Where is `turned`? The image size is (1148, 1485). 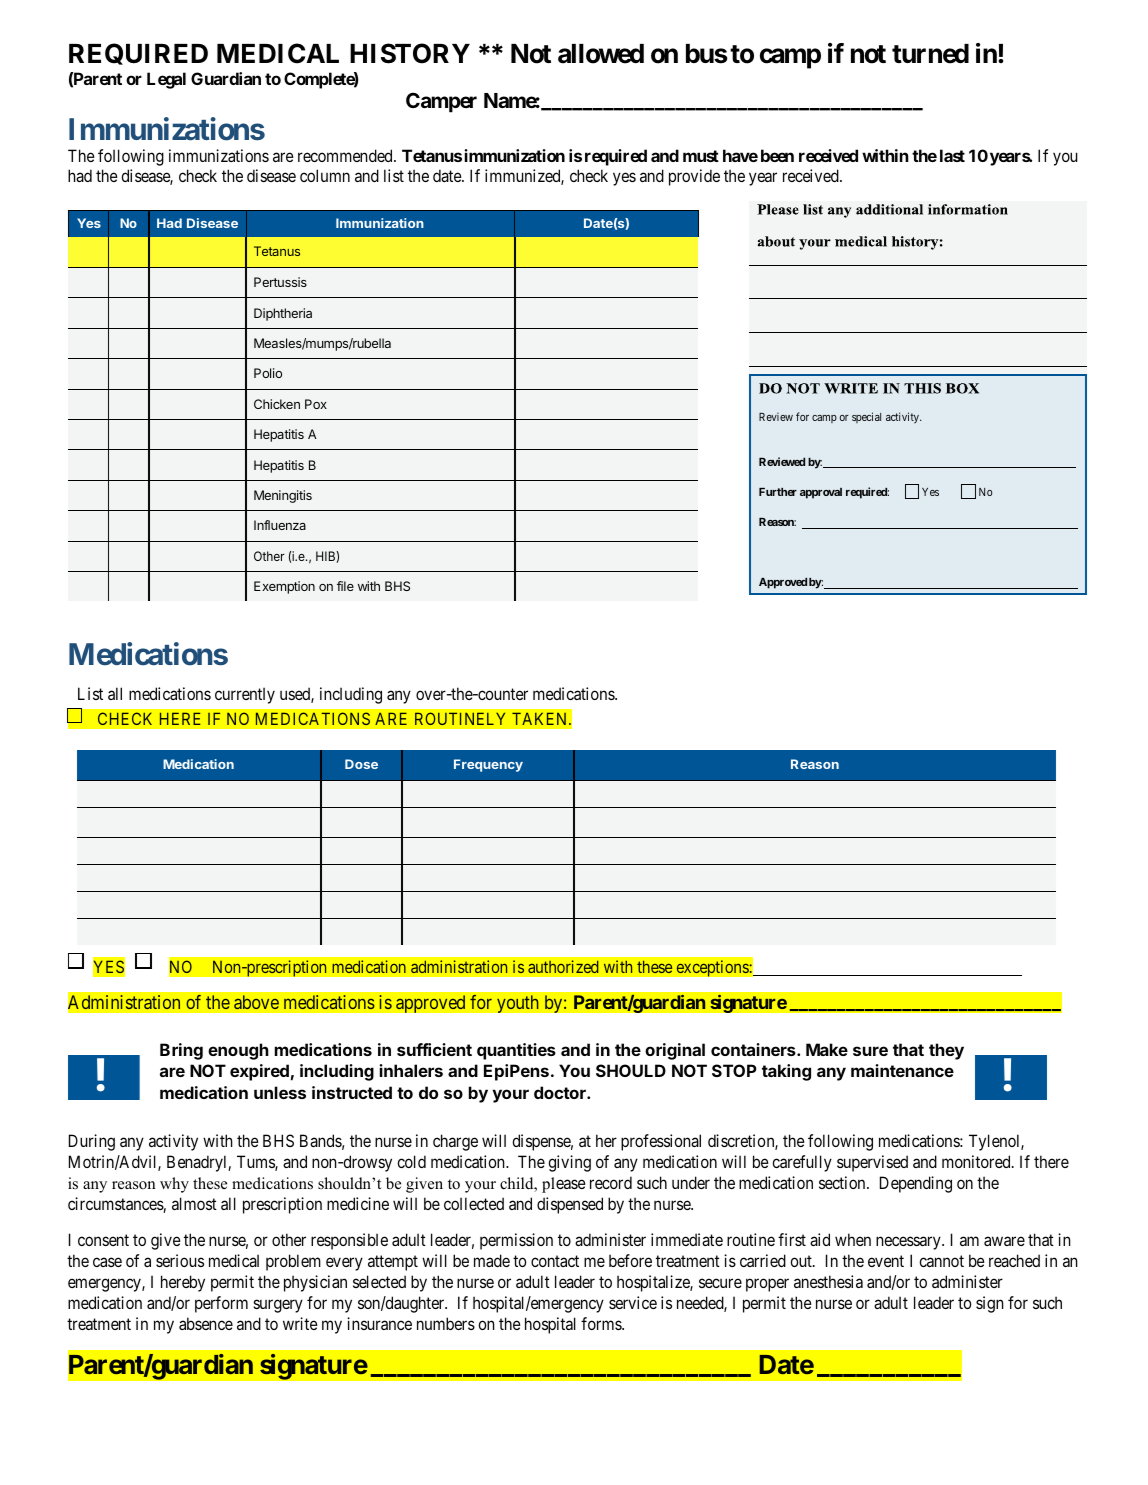 turned is located at coordinates (930, 54).
